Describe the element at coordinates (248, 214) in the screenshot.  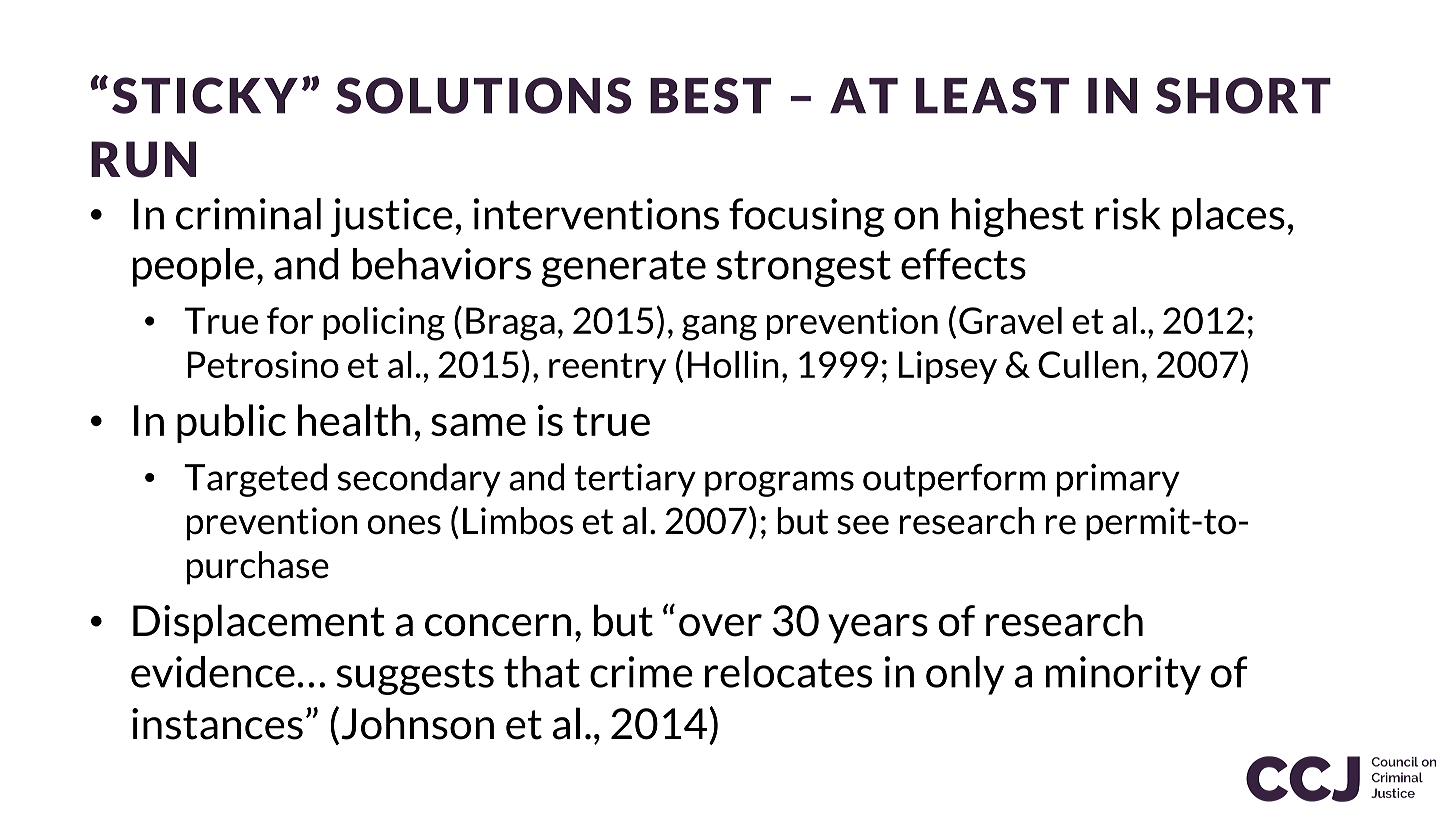
I see `criminal` at that location.
